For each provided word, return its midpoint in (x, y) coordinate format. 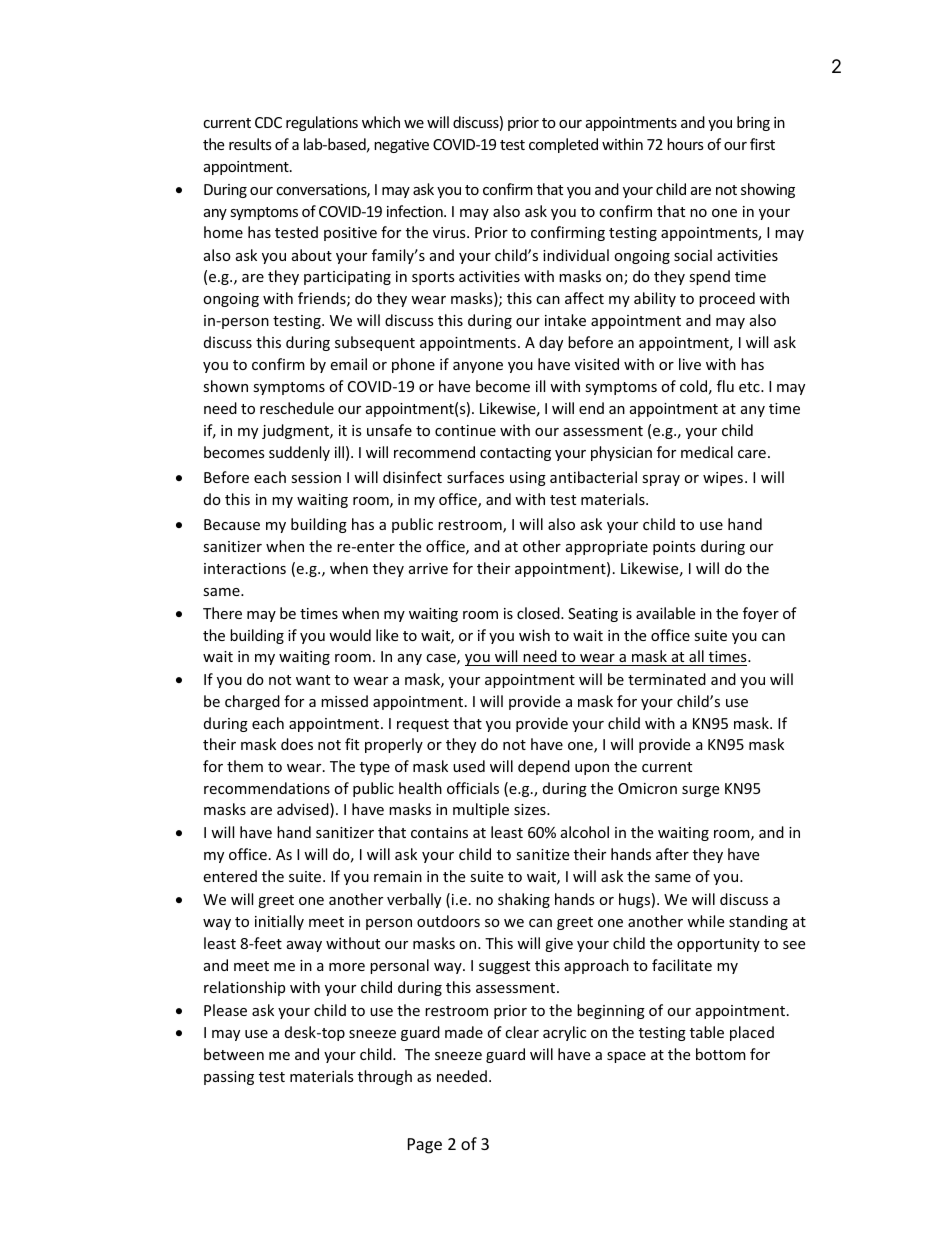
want (313, 680)
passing (229, 1078)
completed (563, 145)
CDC (268, 122)
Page (425, 1146)
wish (534, 635)
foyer (761, 614)
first (762, 144)
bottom (721, 1054)
